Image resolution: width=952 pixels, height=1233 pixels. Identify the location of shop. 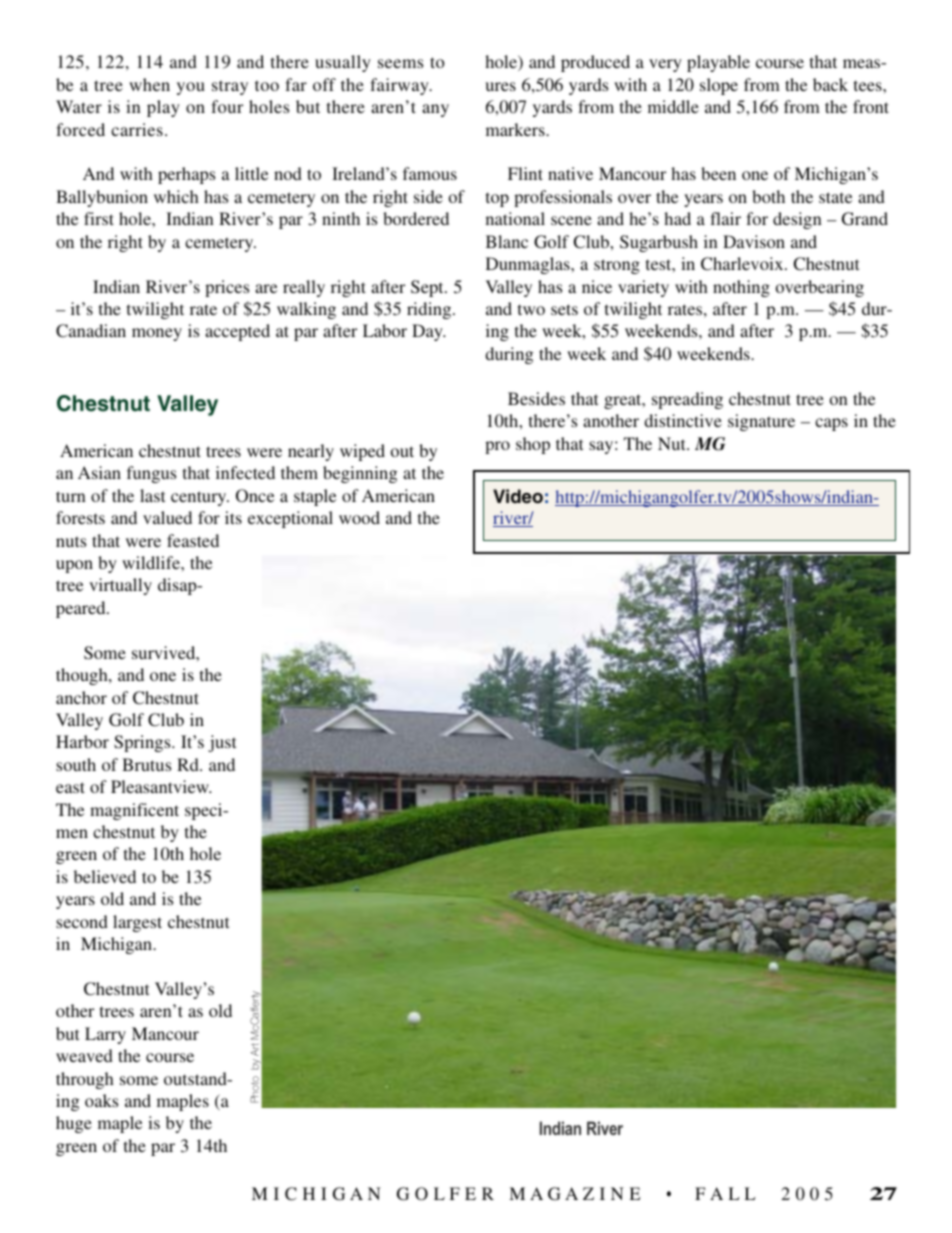
(533, 445).
